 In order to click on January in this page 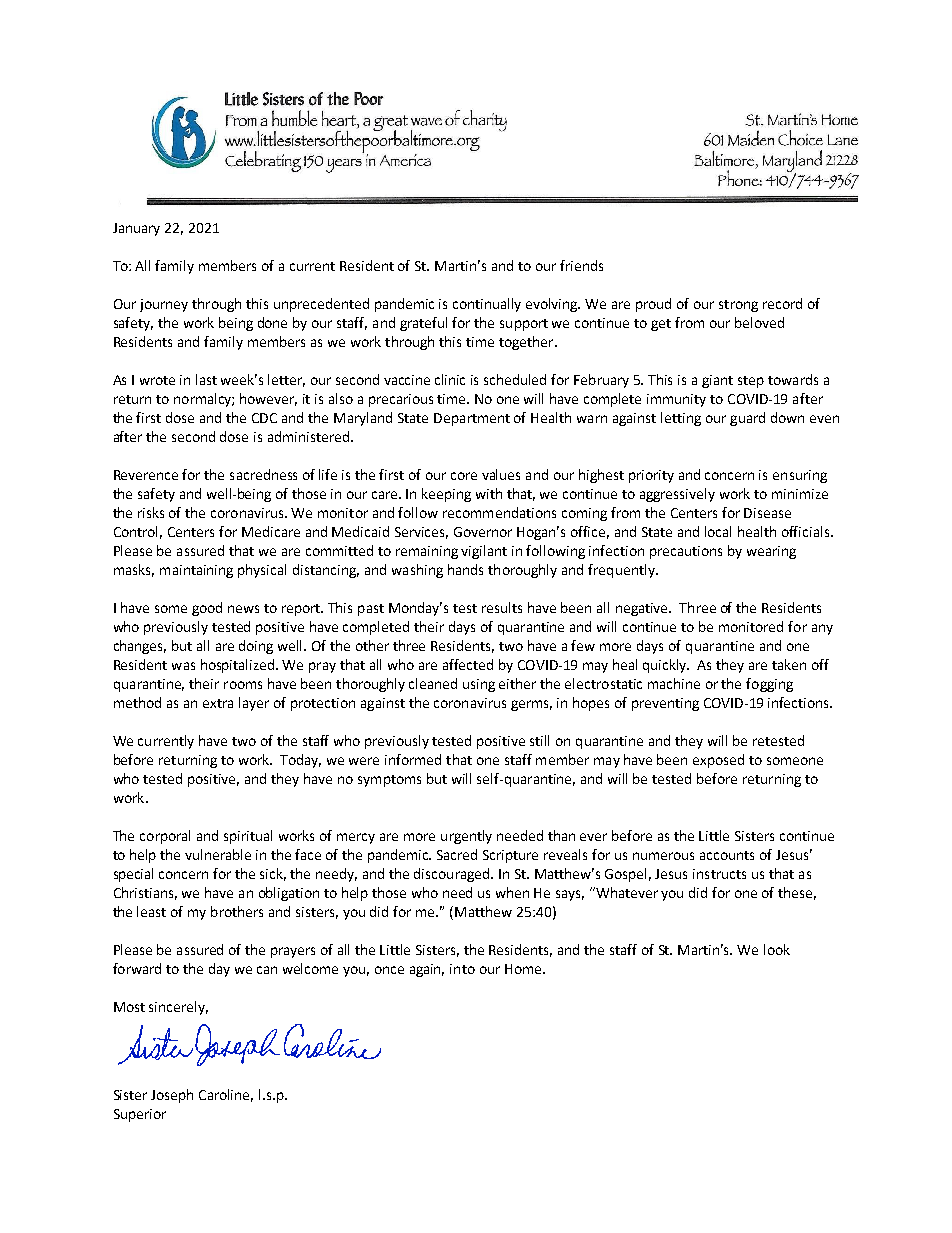, I will do `click(136, 229)`.
